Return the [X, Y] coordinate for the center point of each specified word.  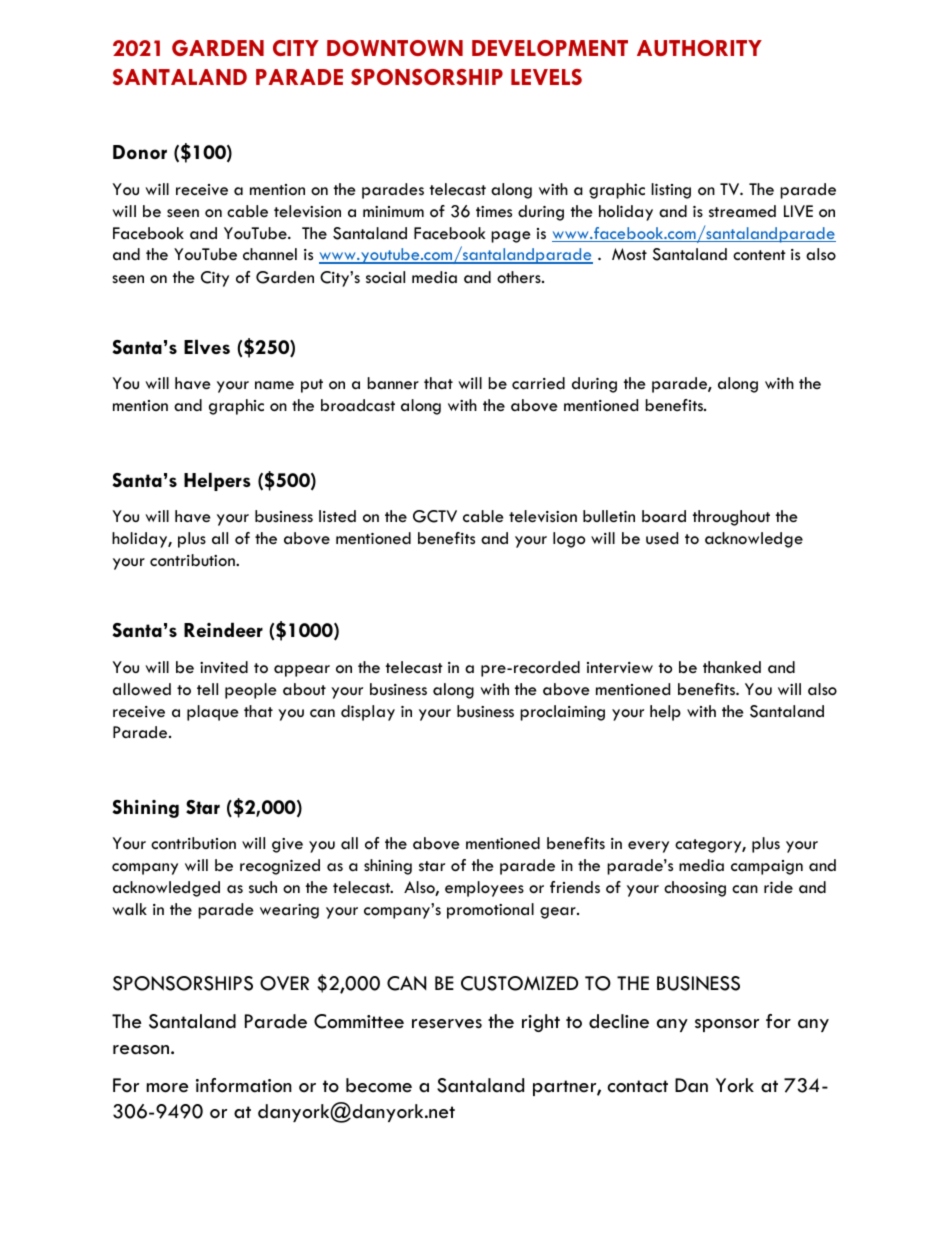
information [244, 1085]
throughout [731, 518]
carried [538, 383]
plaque [213, 713]
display [368, 713]
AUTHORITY [699, 48]
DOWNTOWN [395, 48]
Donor [140, 152]
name [274, 385]
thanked [732, 667]
